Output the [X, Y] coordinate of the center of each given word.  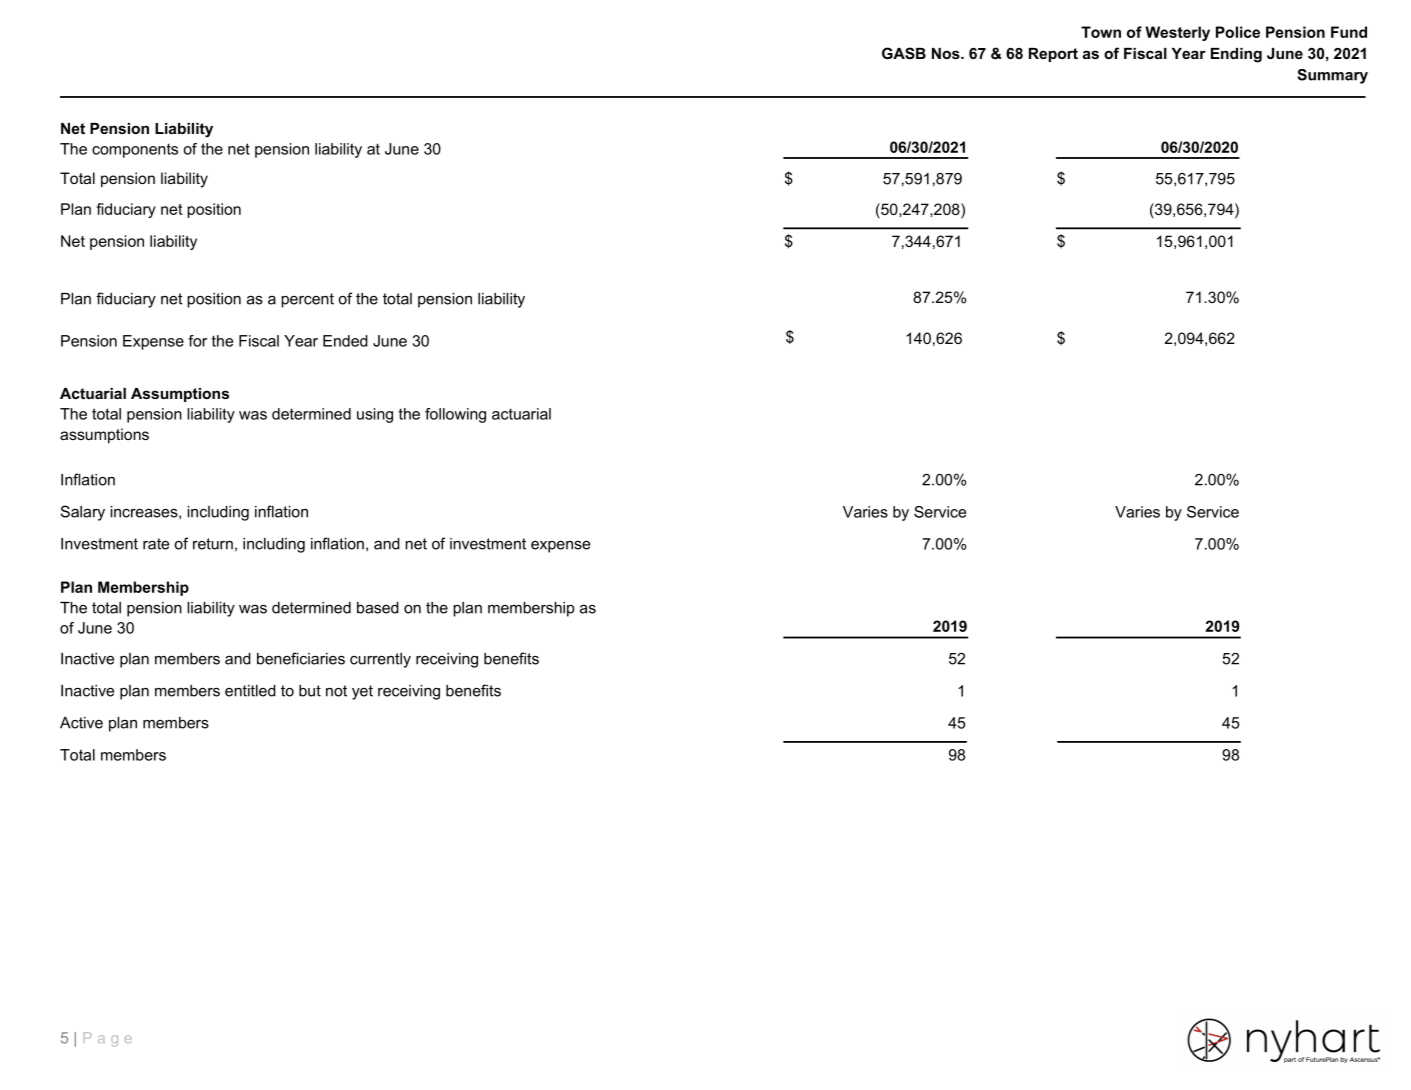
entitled [250, 691]
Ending [1236, 55]
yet [362, 692]
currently [380, 660]
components [135, 150]
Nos [947, 53]
